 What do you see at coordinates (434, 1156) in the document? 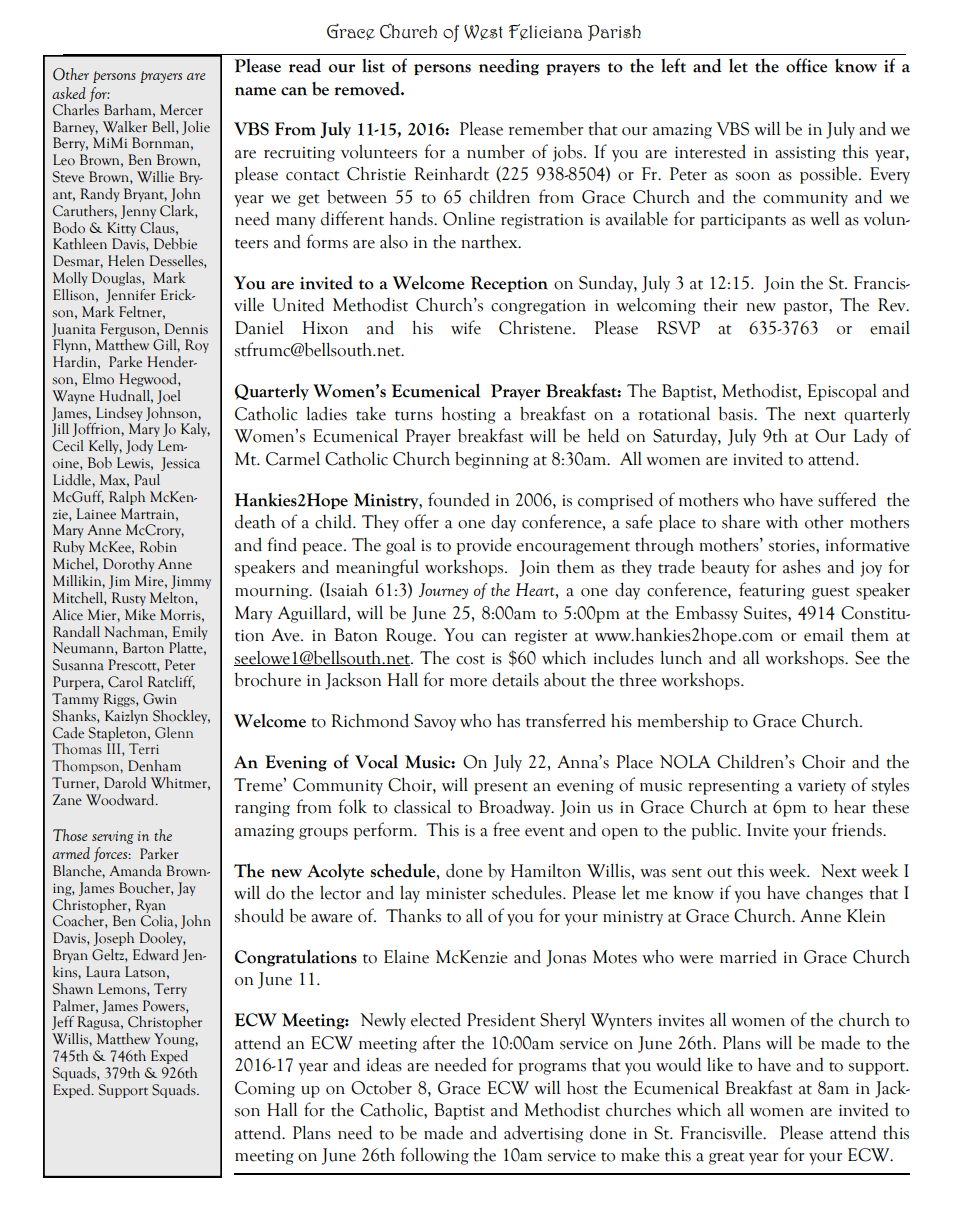
I see `following` at bounding box center [434, 1156].
